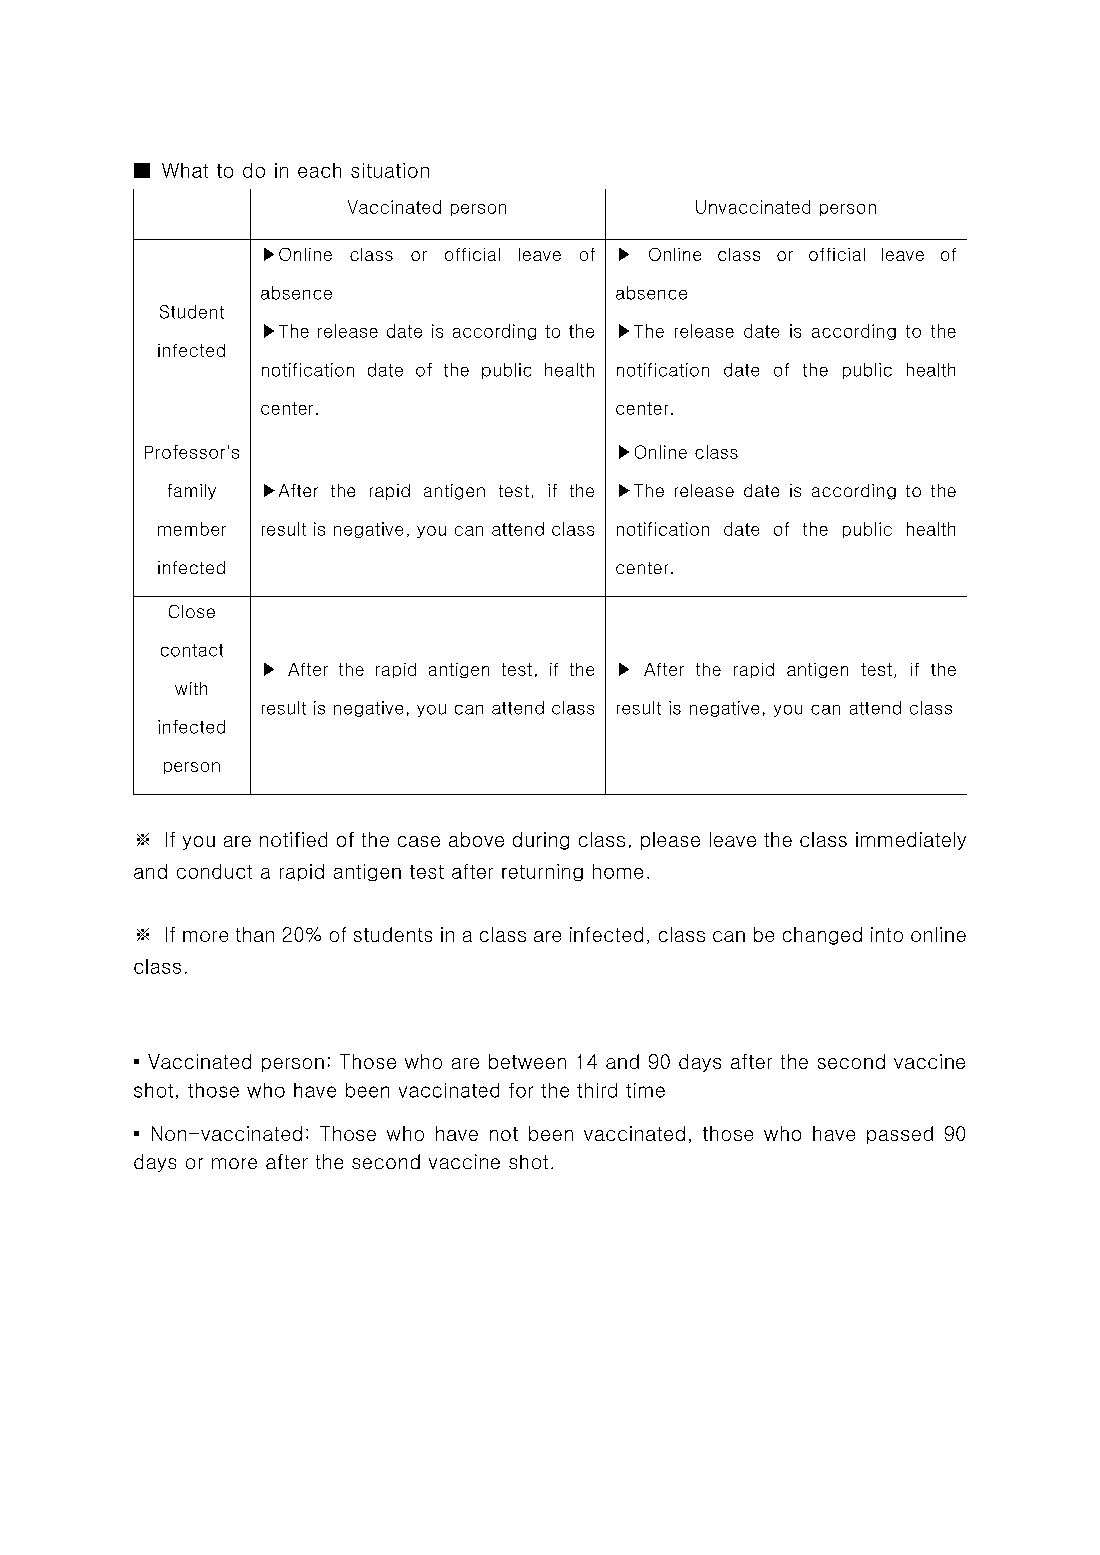 Image resolution: width=1100 pixels, height=1555 pixels. I want to click on What, so click(185, 170).
